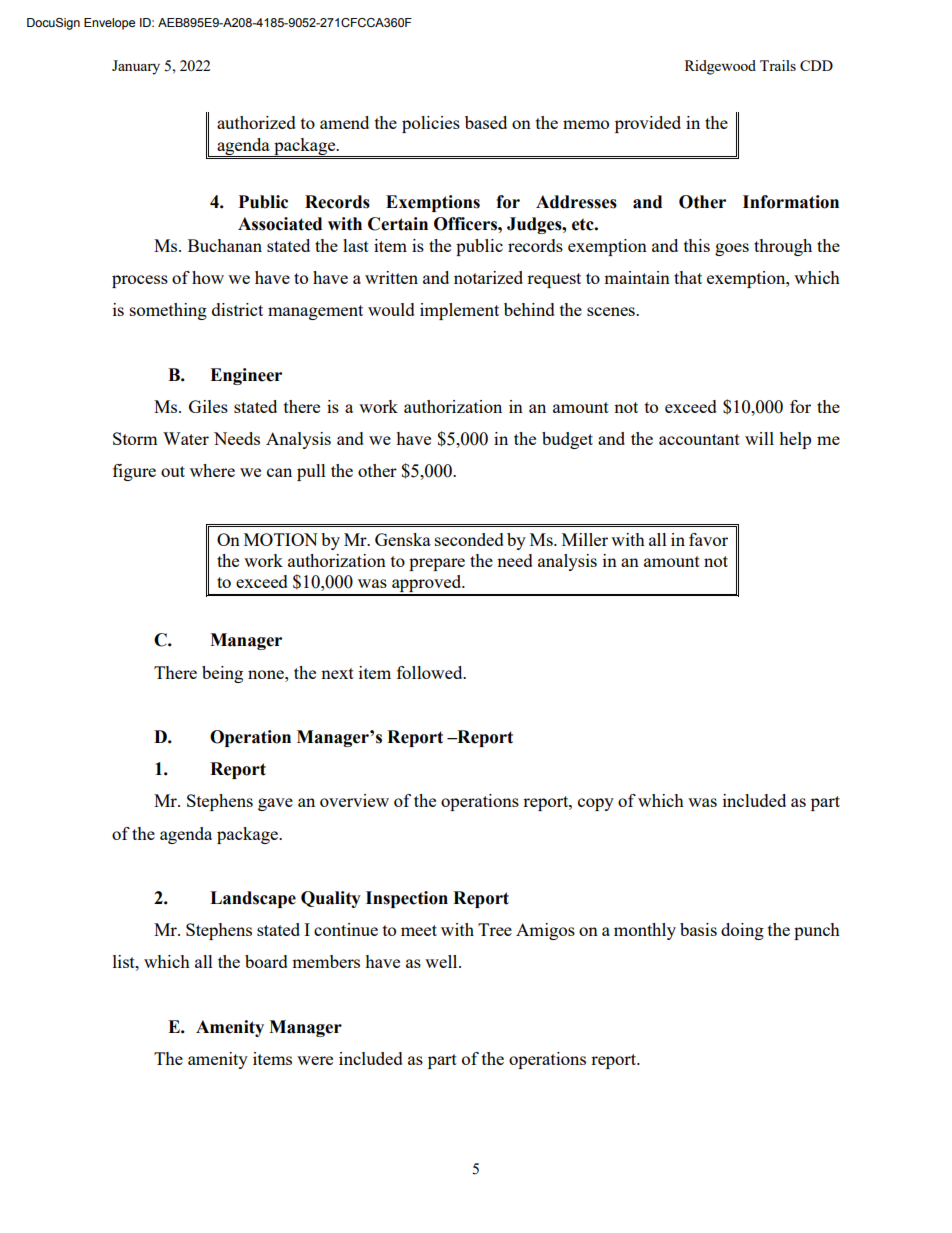 This screenshot has height=1233, width=952. Describe the element at coordinates (708, 539) in the screenshot. I see `favor` at that location.
